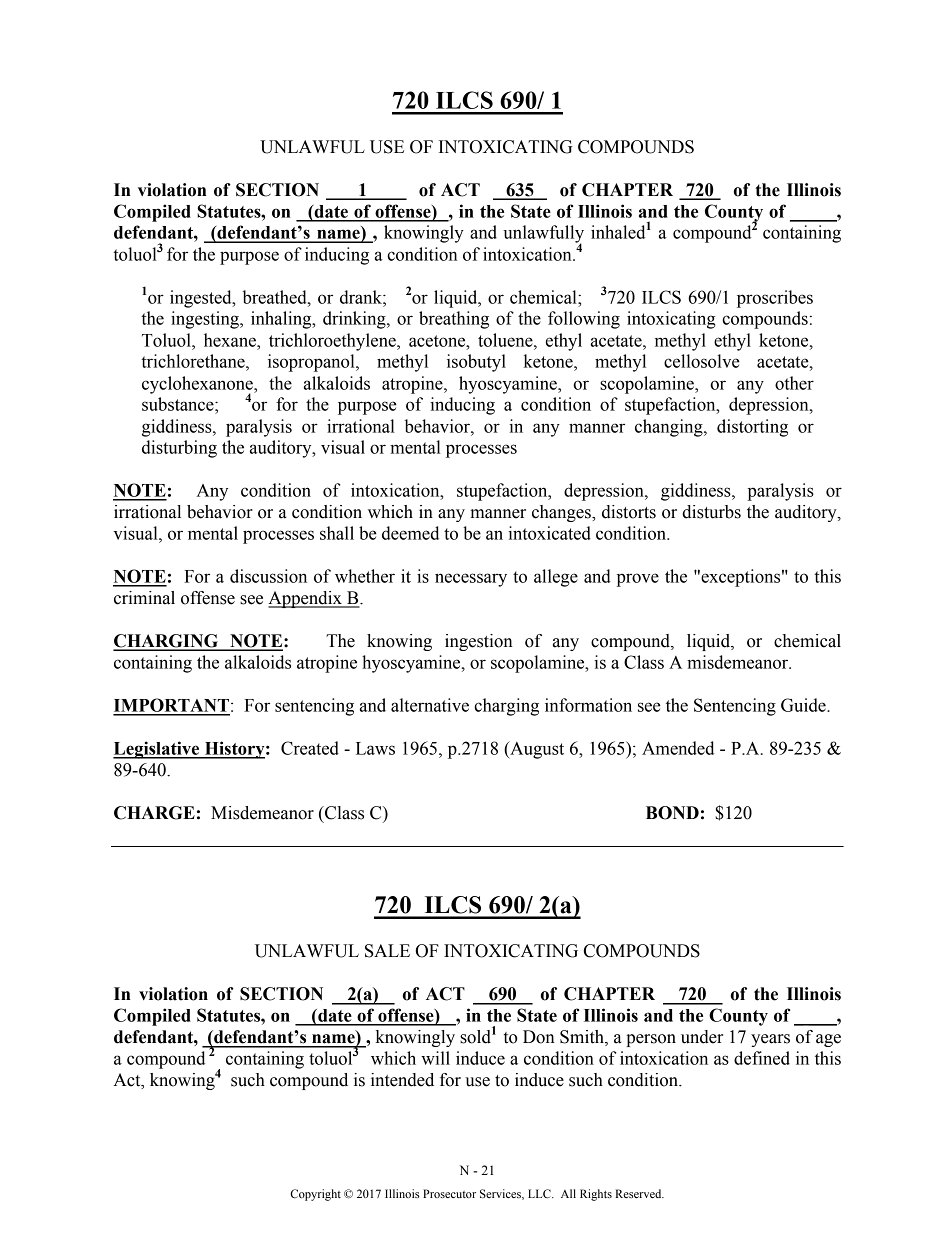 Image resolution: width=952 pixels, height=1233 pixels. Describe the element at coordinates (154, 813) in the screenshot. I see `CHARGE` at that location.
